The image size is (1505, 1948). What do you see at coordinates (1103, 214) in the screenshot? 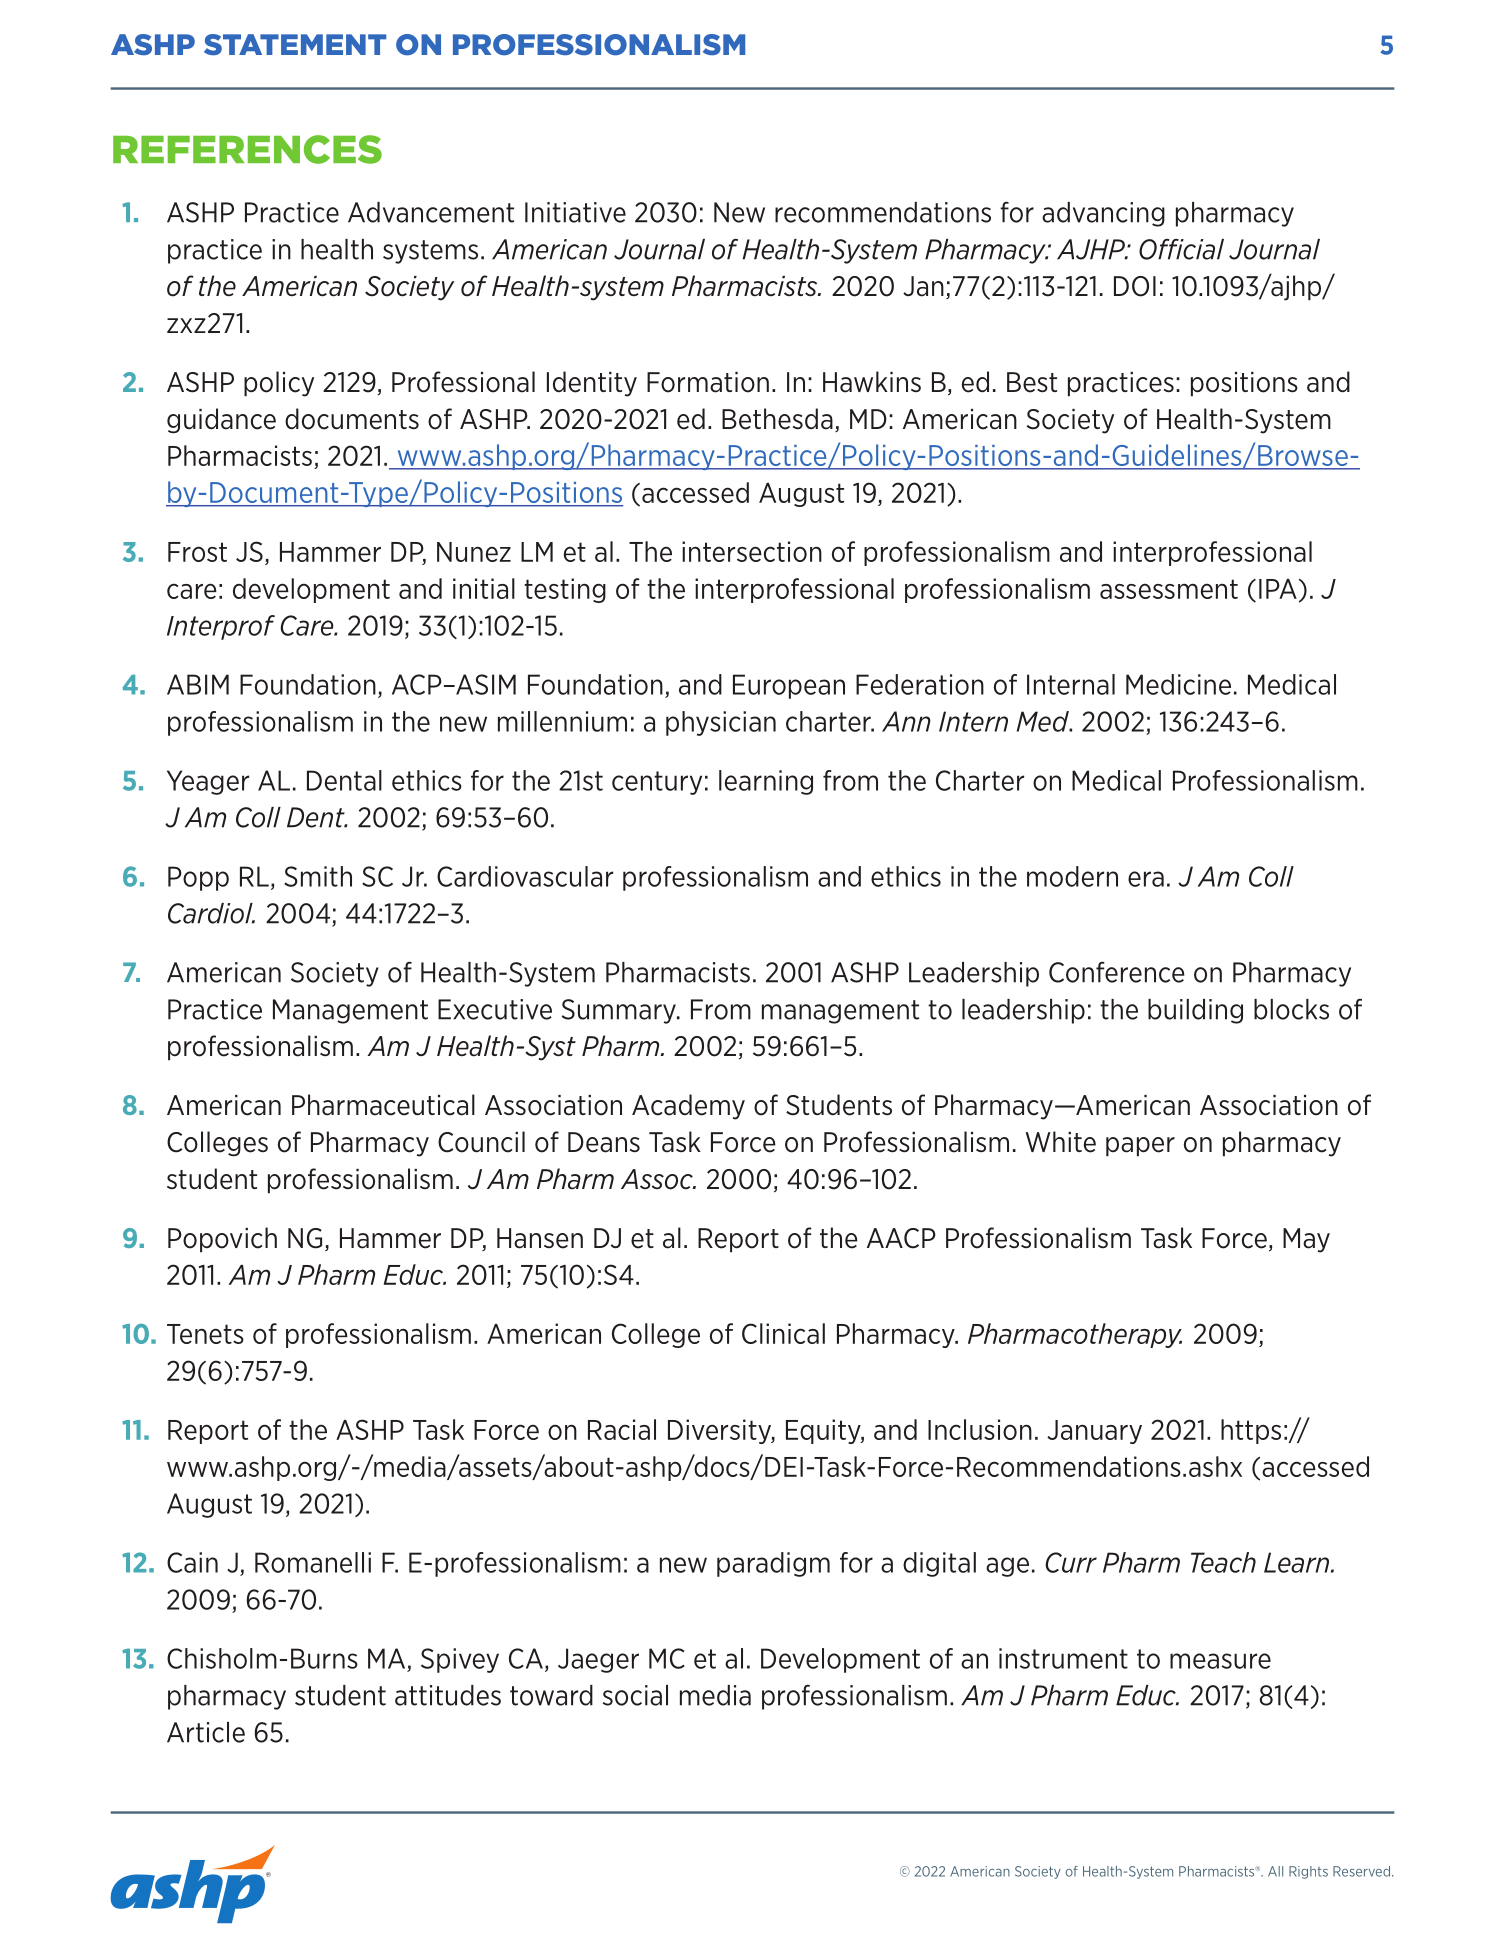
I see `advancing` at bounding box center [1103, 214].
